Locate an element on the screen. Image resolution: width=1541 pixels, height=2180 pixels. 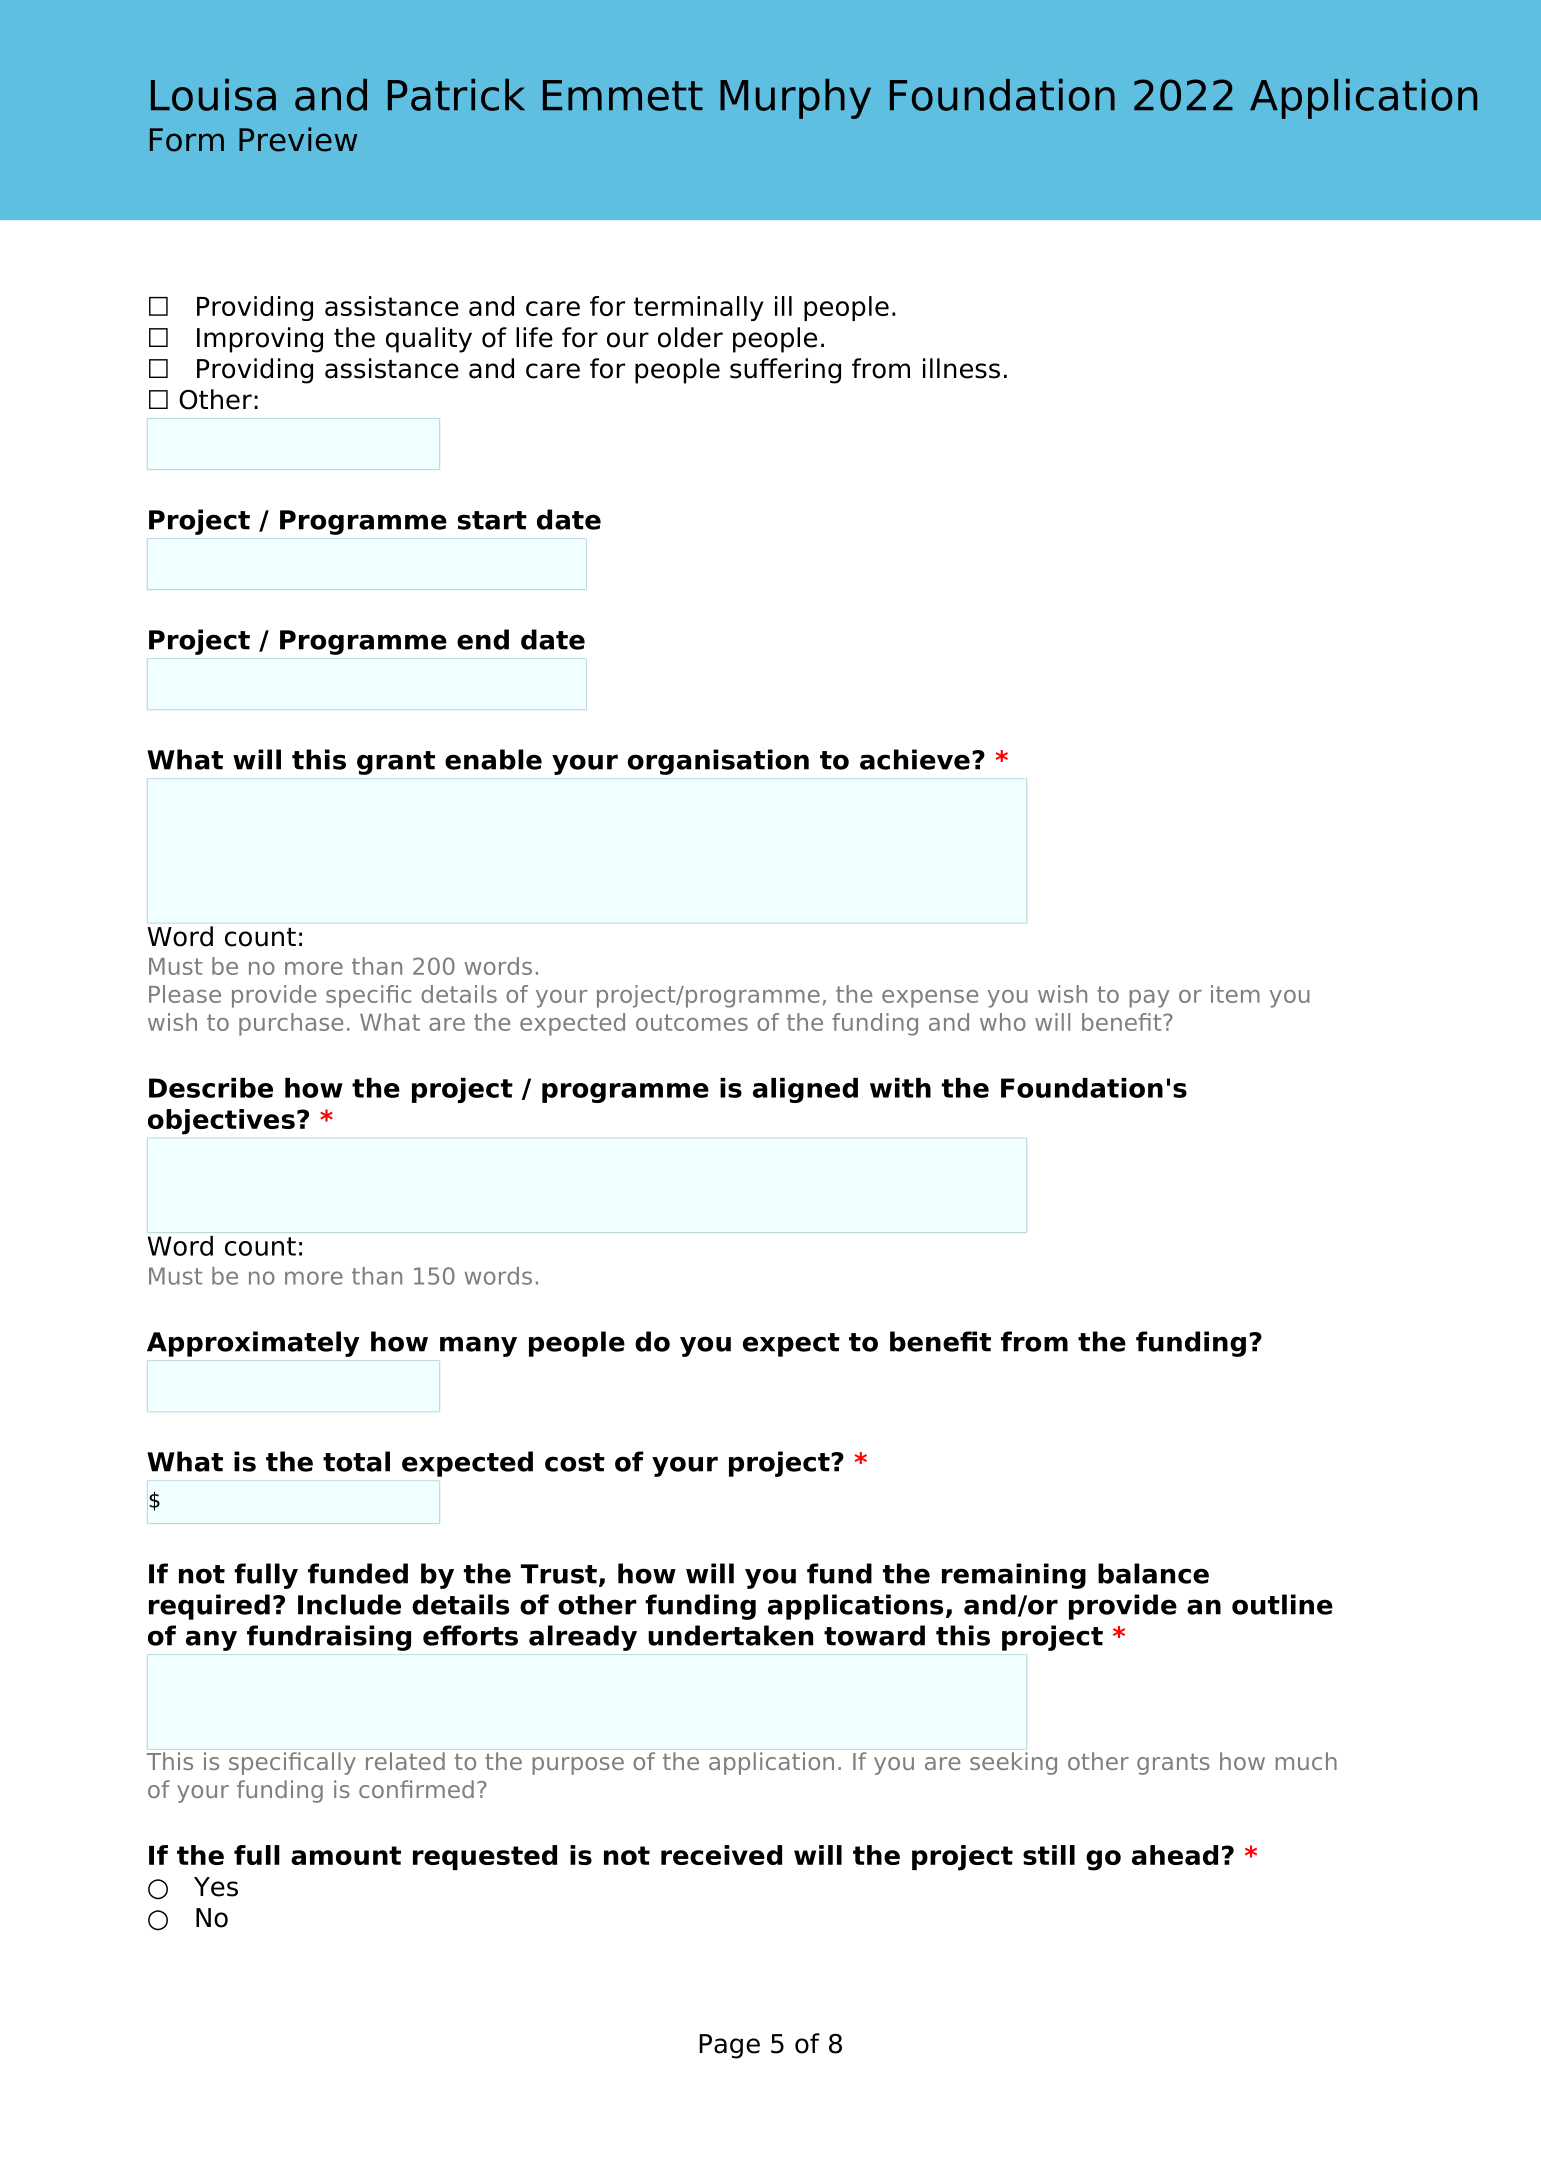
undertaken is located at coordinates (730, 1635).
